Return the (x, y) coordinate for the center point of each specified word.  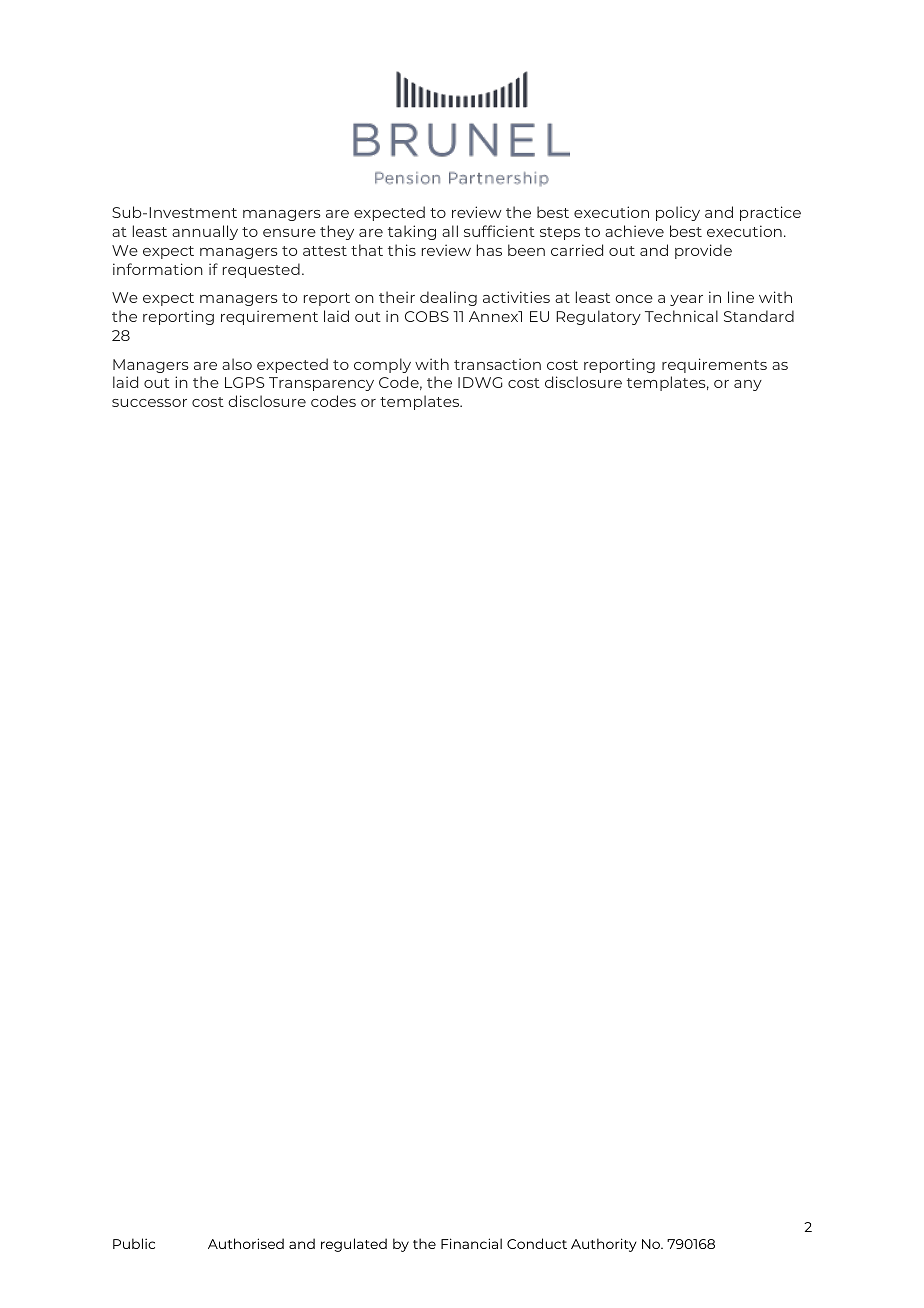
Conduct (537, 1243)
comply (382, 365)
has (489, 250)
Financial (471, 1243)
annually (205, 232)
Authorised (246, 1243)
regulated (354, 1245)
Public (134, 1243)
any (748, 385)
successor (149, 403)
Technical (681, 316)
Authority (603, 1245)
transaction (497, 364)
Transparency (321, 384)
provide (703, 251)
